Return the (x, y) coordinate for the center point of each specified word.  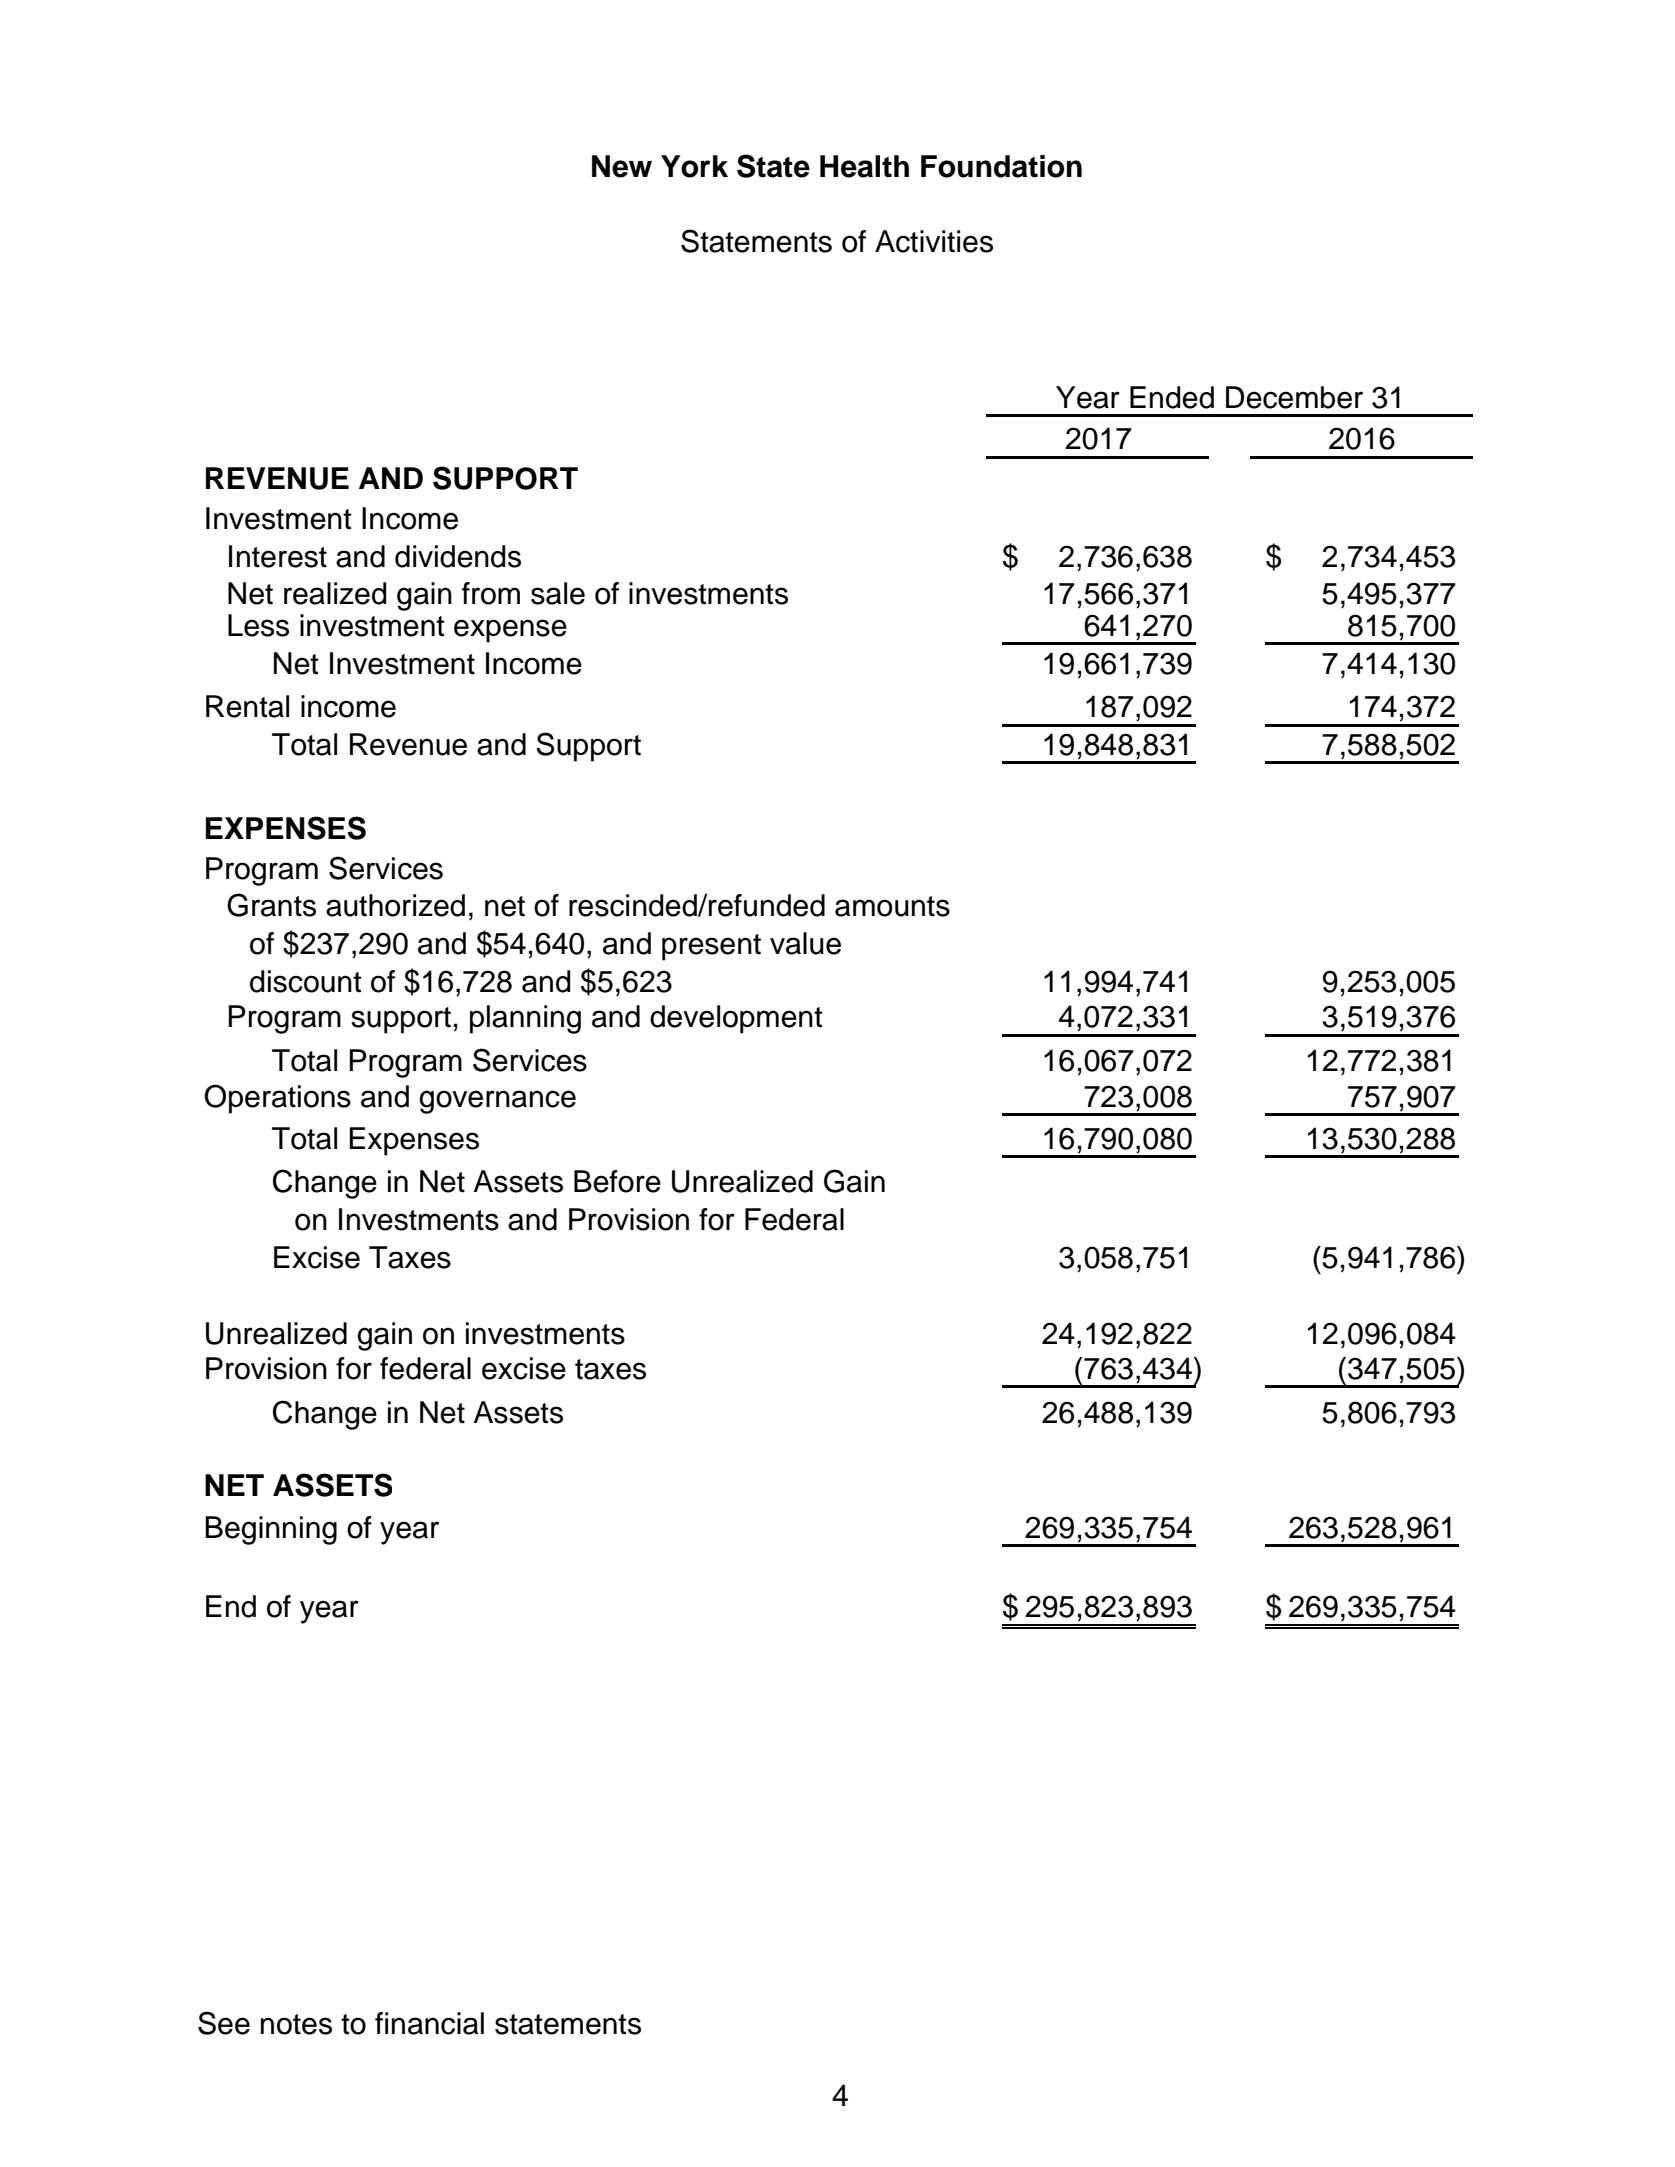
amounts (892, 906)
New (622, 166)
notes (296, 2024)
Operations (277, 1099)
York (694, 166)
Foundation (1001, 166)
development (736, 1019)
